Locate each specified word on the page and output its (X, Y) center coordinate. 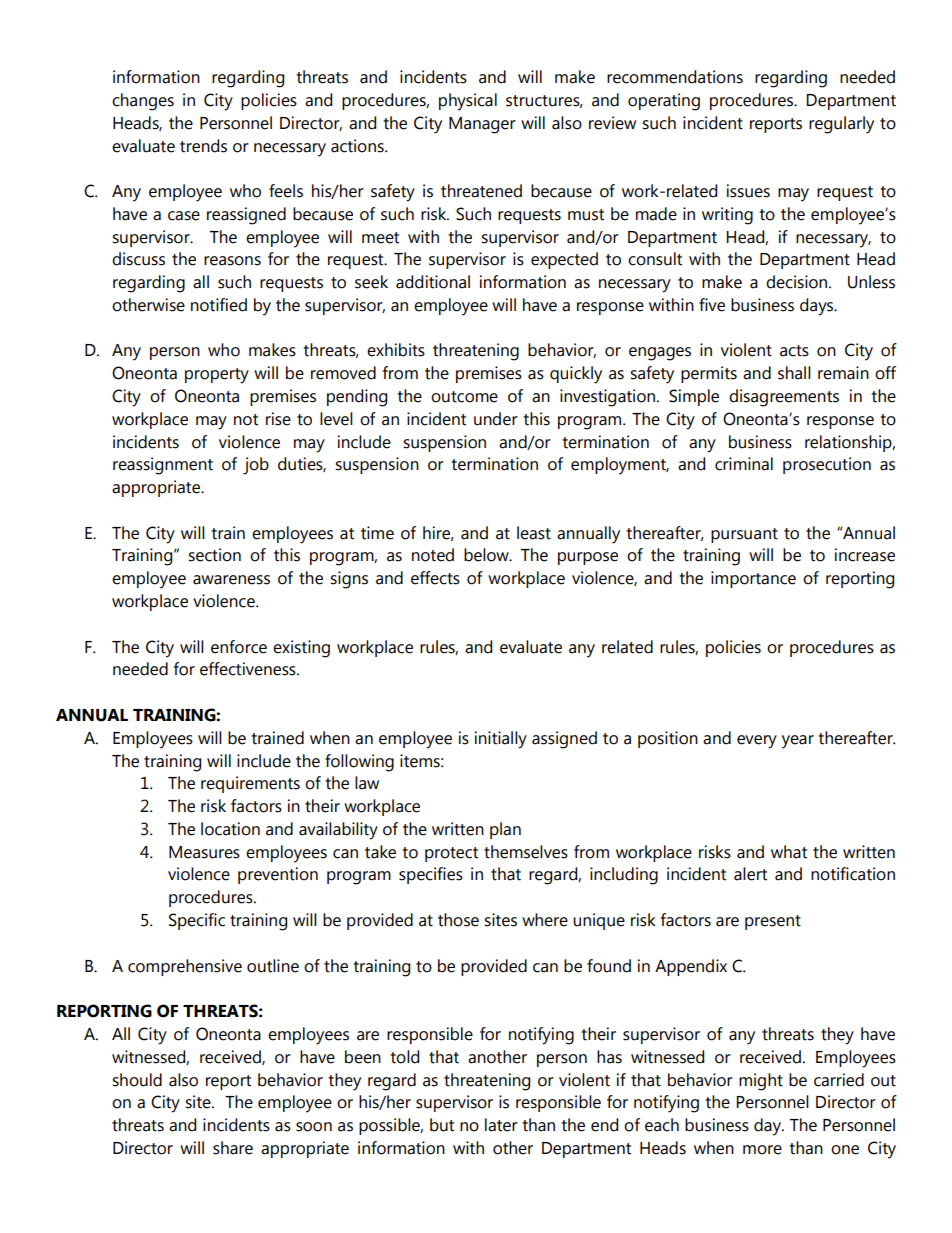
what (789, 852)
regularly (841, 125)
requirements (250, 784)
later (501, 1125)
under (496, 419)
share (233, 1148)
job (256, 466)
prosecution (827, 465)
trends (203, 146)
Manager (482, 125)
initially (501, 740)
